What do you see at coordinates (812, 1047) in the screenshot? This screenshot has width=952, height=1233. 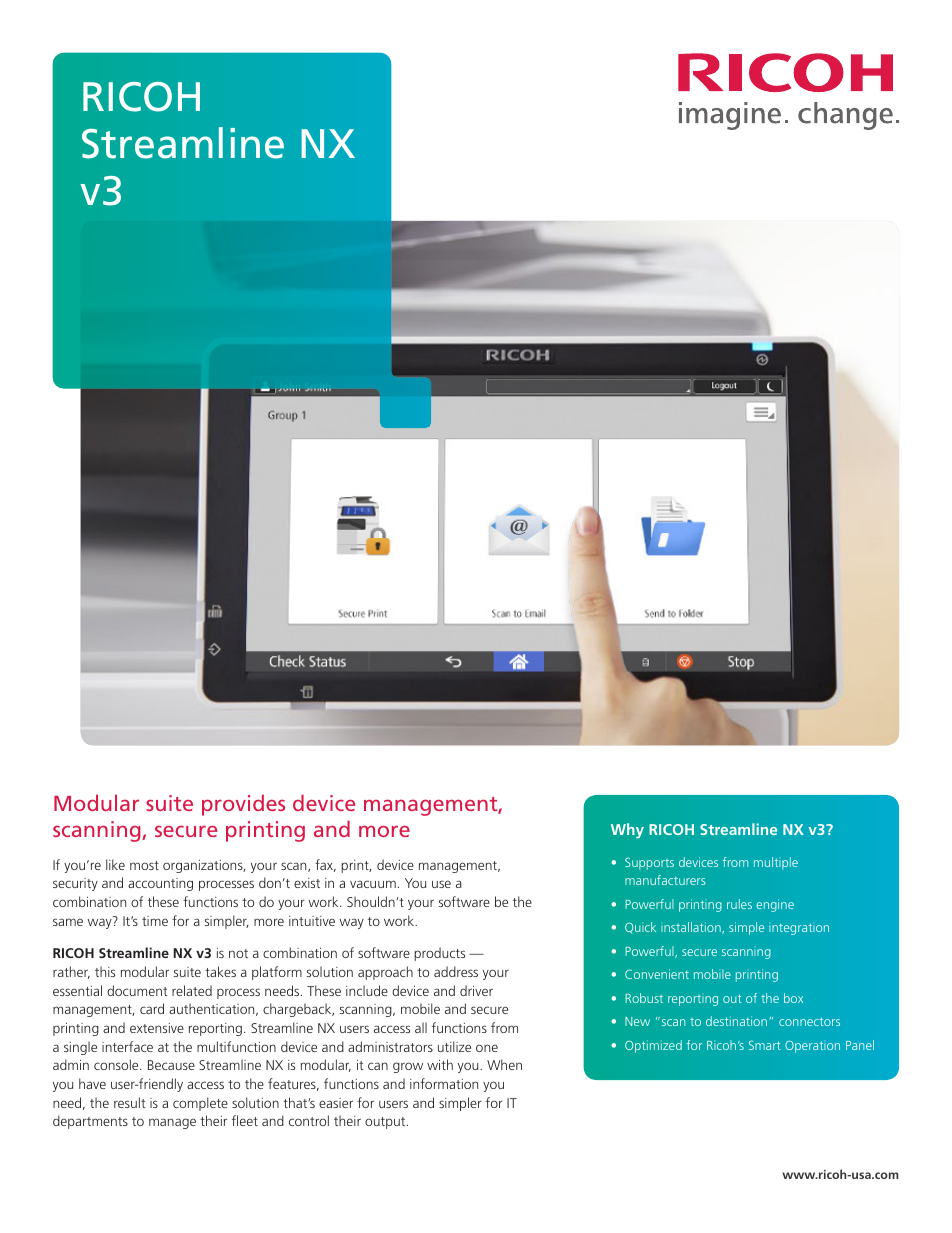 I see `Operation` at bounding box center [812, 1047].
